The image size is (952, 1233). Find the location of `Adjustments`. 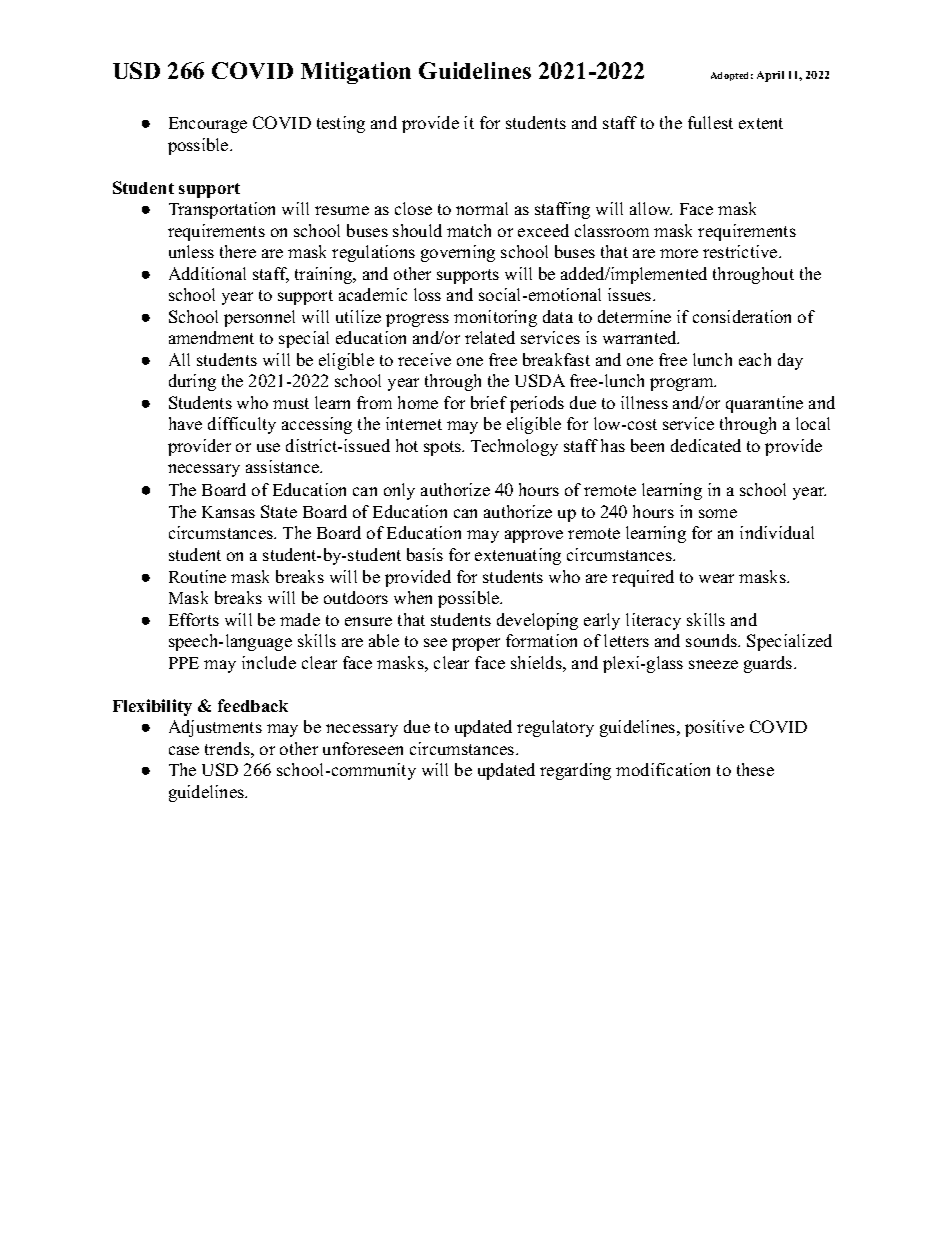

Adjustments is located at coordinates (215, 728).
